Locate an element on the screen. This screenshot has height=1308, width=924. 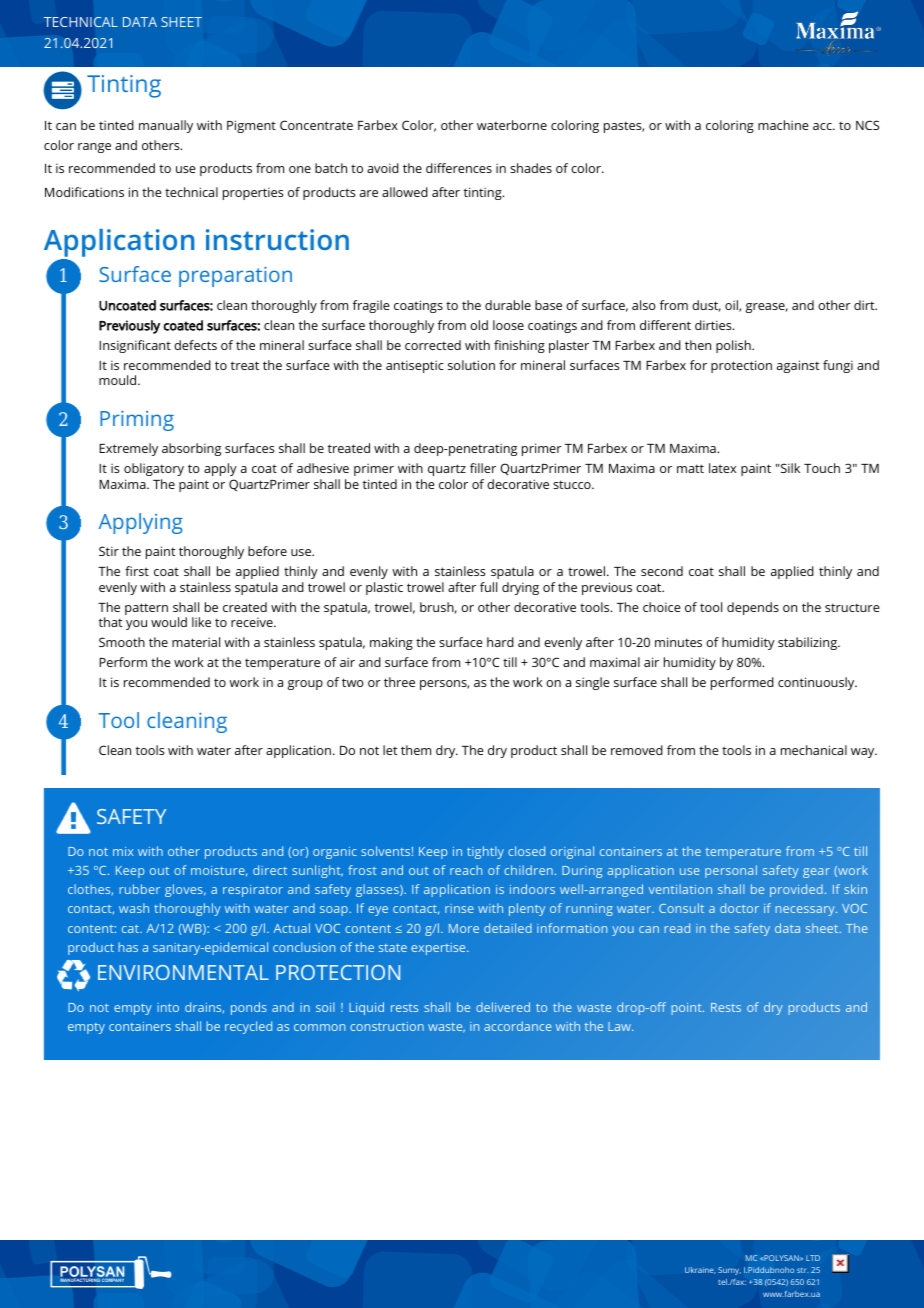
manually is located at coordinates (166, 126).
